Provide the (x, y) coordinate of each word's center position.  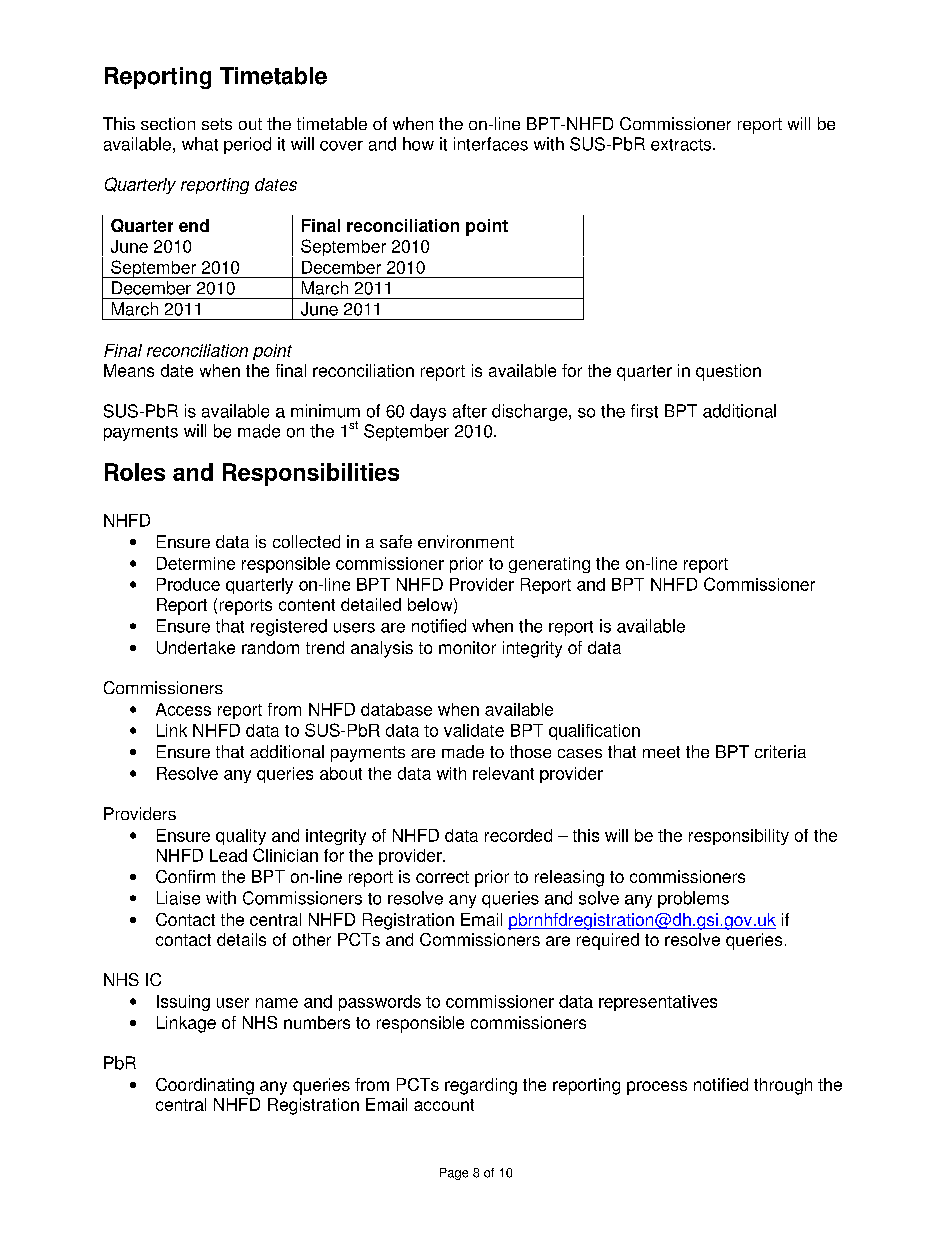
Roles (135, 472)
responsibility (739, 837)
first (644, 411)
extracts (681, 145)
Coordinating (205, 1086)
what (200, 144)
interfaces (491, 144)
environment (466, 541)
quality (241, 837)
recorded (518, 835)
